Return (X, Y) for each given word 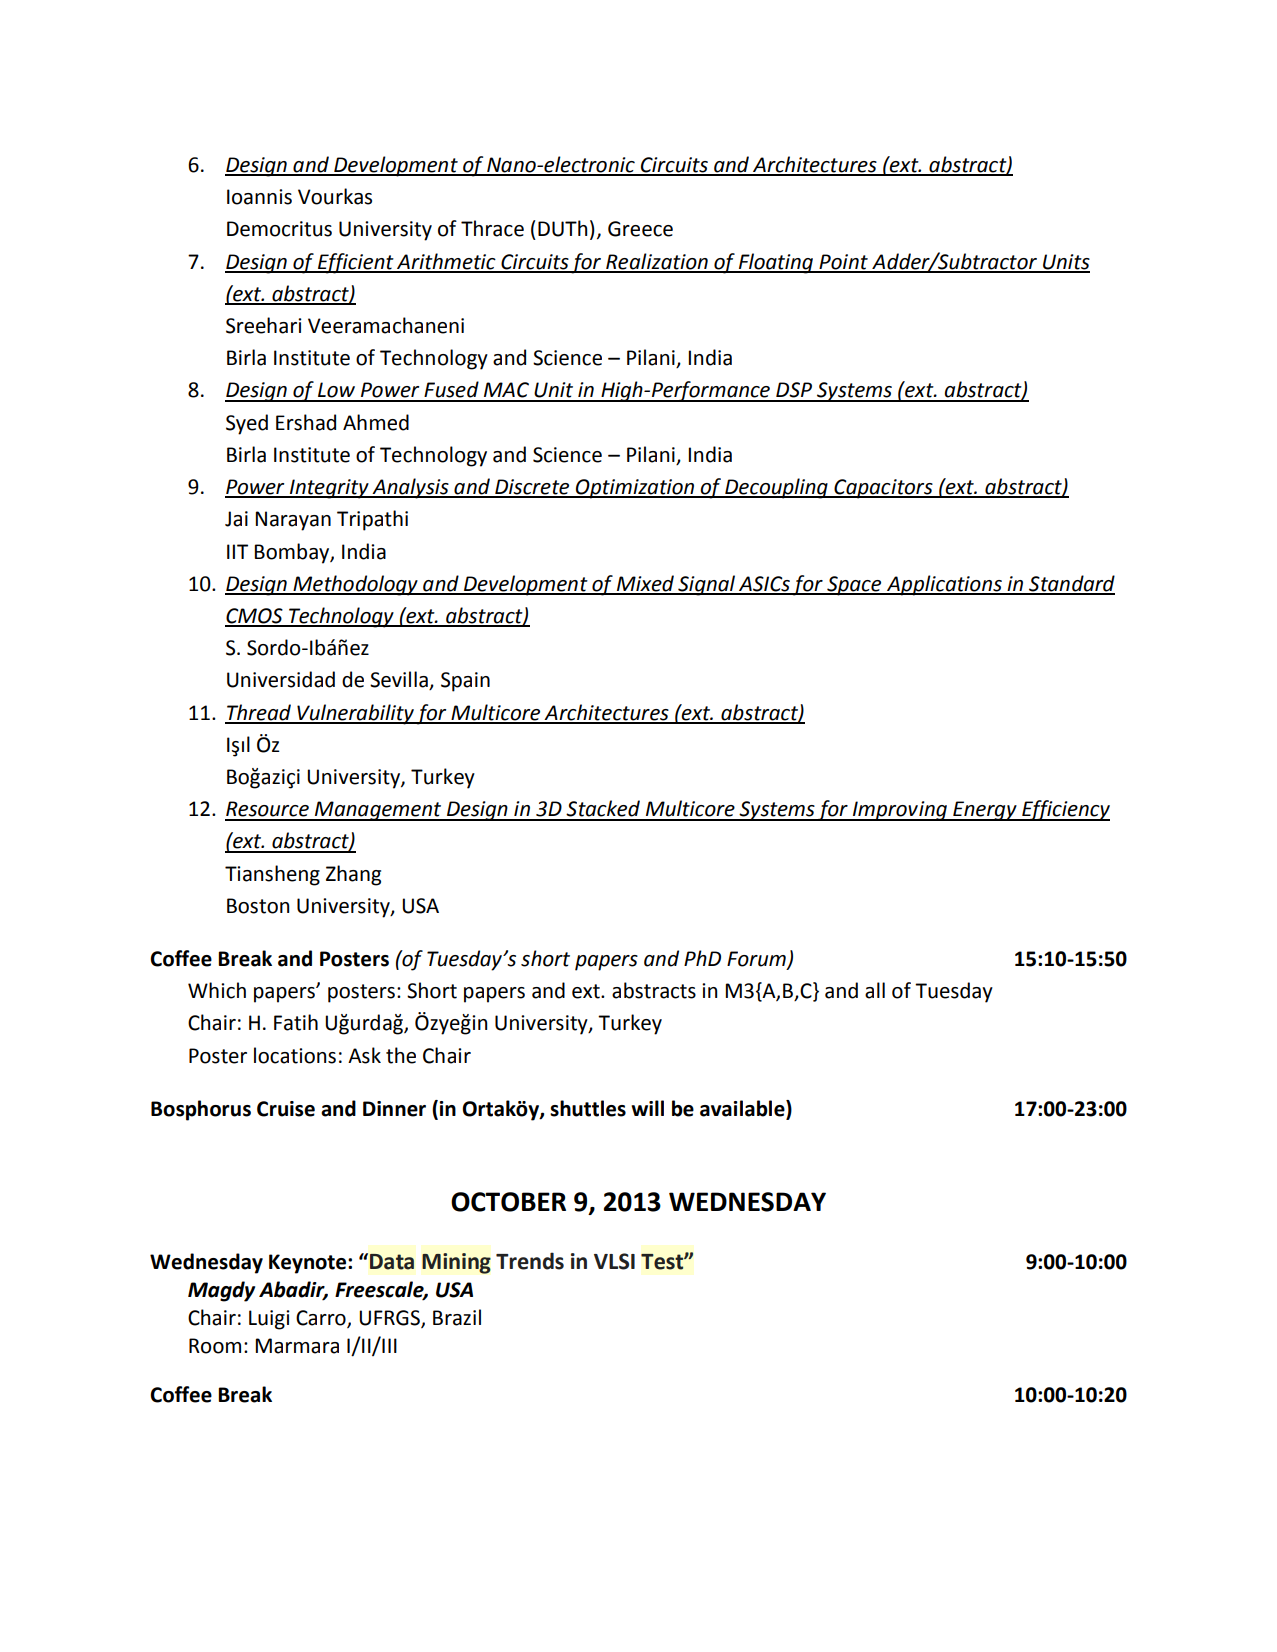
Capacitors (883, 489)
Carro (322, 1318)
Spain (465, 682)
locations (295, 1055)
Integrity (329, 489)
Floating (775, 263)
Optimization (635, 489)
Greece (640, 229)
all (875, 990)
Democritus (279, 229)
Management (378, 811)
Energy (985, 811)
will (647, 1108)
